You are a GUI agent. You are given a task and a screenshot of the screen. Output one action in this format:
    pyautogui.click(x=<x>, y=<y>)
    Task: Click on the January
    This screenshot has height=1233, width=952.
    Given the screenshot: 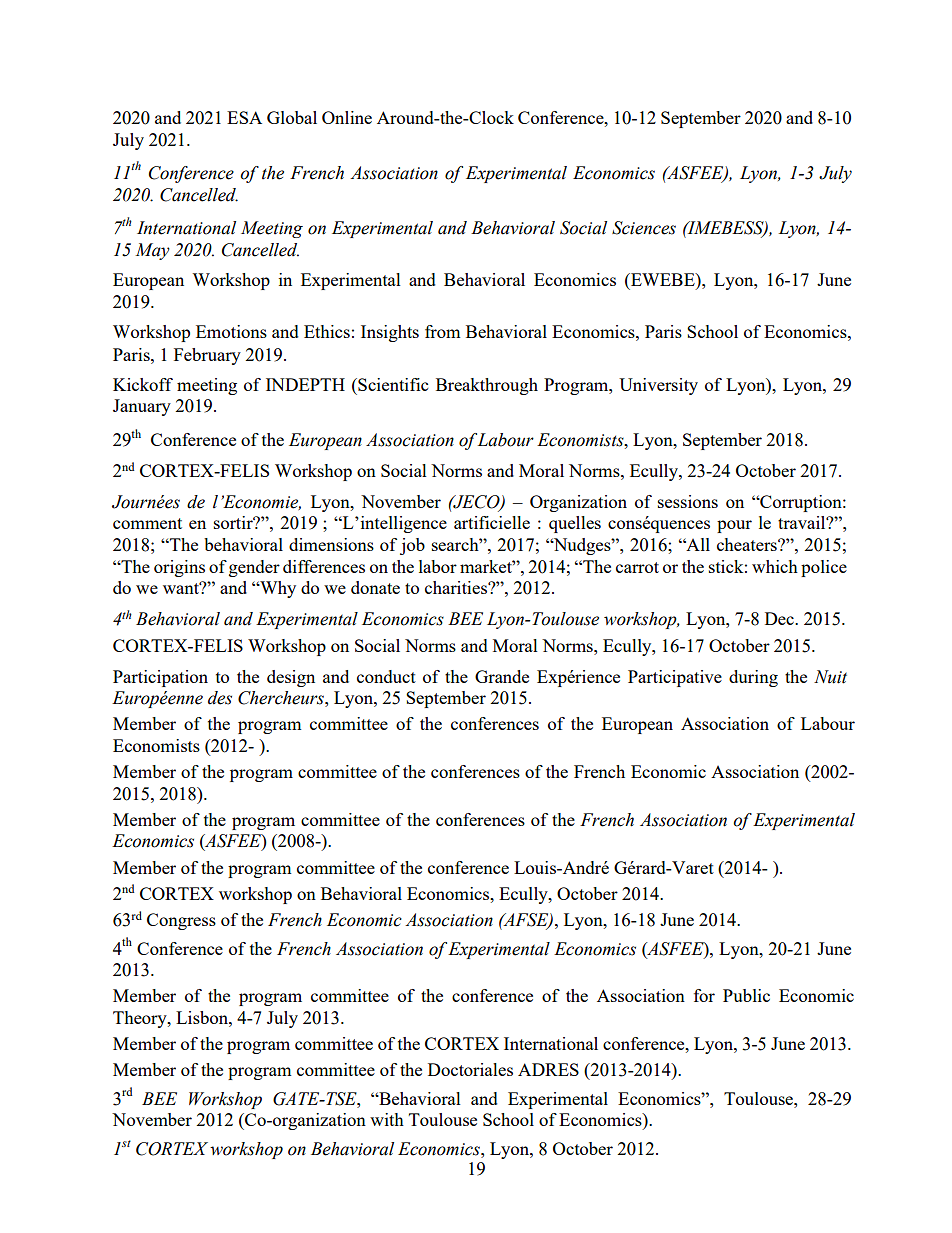 What is the action you would take?
    pyautogui.click(x=142, y=407)
